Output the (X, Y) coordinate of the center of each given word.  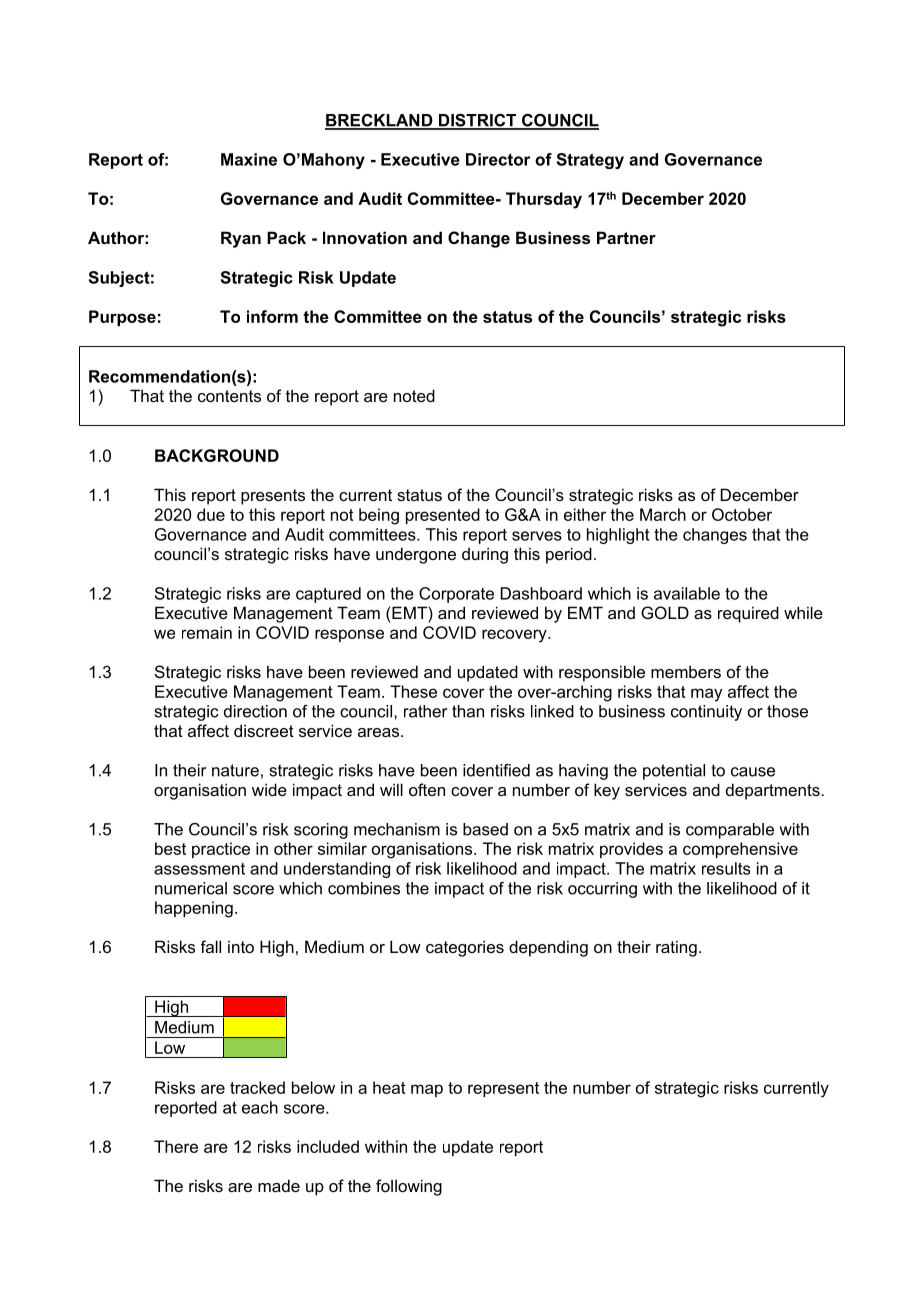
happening (194, 909)
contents (229, 396)
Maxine (249, 159)
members (686, 671)
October (742, 514)
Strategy (590, 161)
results (726, 868)
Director (498, 159)
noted (414, 395)
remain (207, 632)
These (413, 691)
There (176, 1146)
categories (465, 948)
